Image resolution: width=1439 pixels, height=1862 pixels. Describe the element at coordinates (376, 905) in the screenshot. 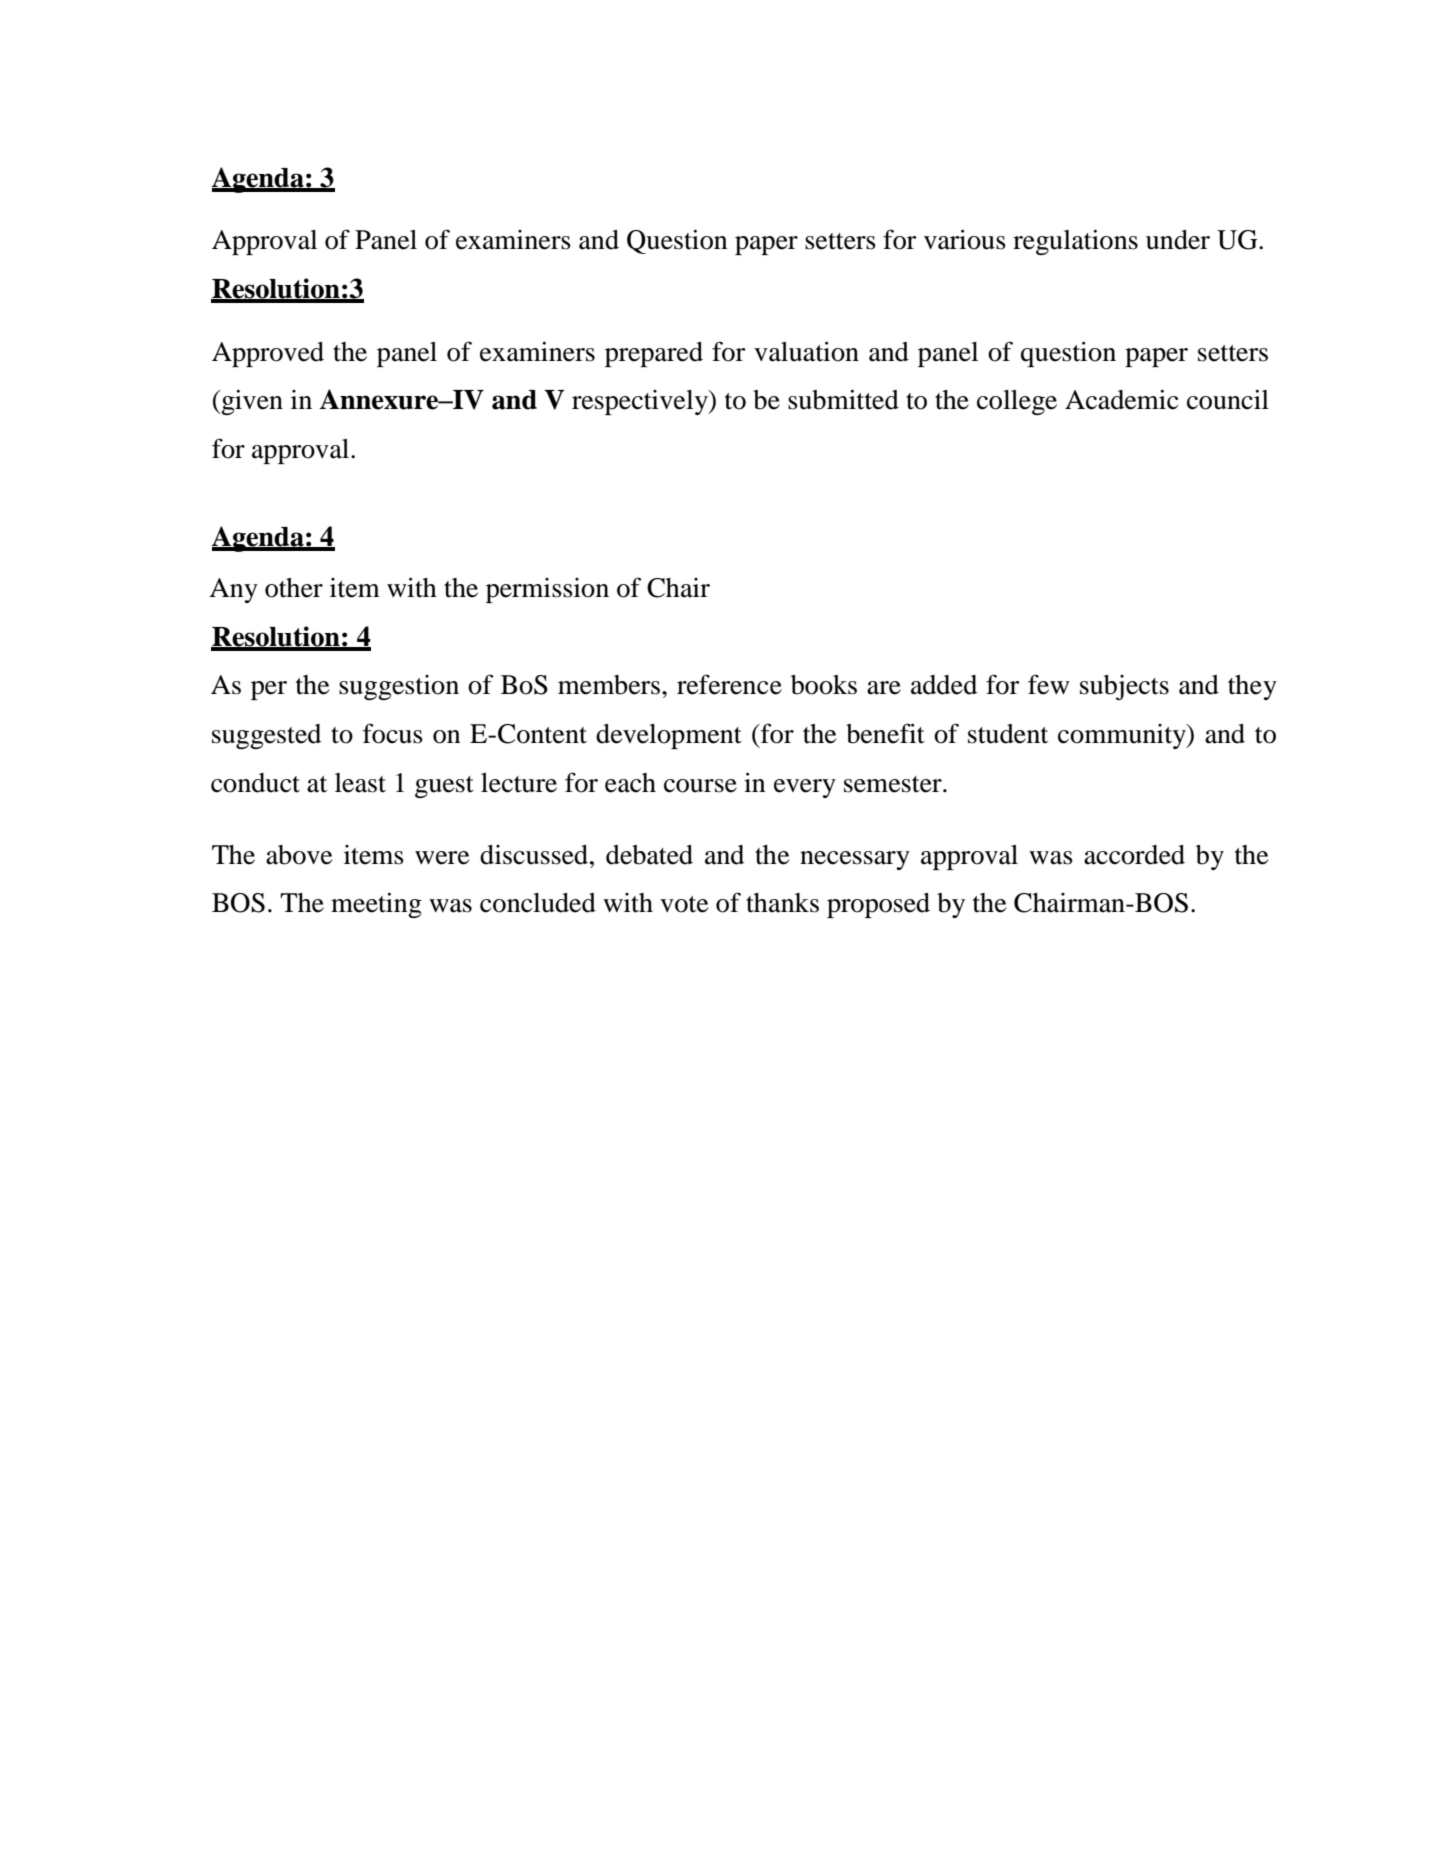

I see `meeting` at that location.
